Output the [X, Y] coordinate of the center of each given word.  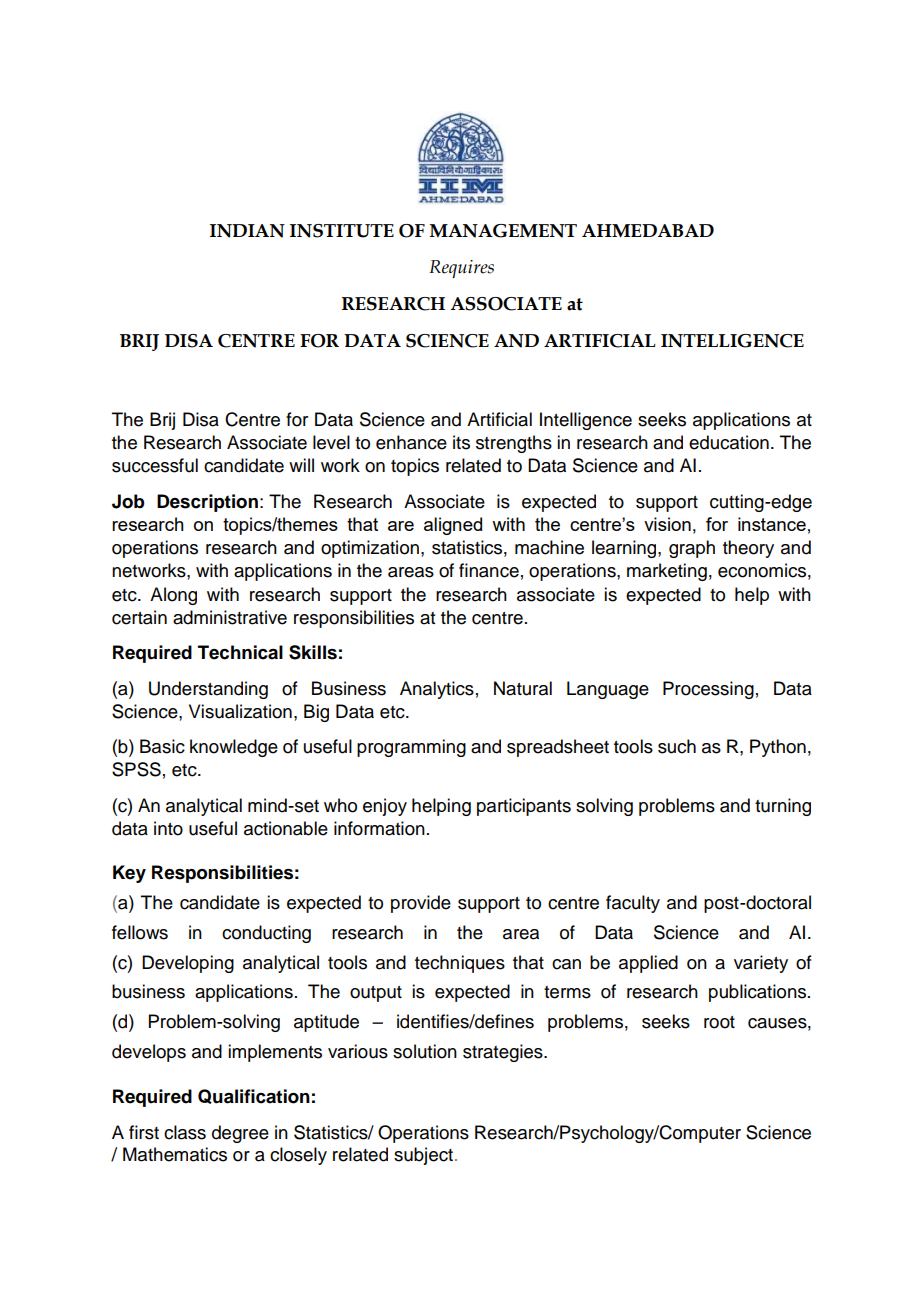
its [461, 442]
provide [421, 904]
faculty [633, 904]
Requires [461, 269]
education [729, 442]
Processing [708, 690]
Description [207, 503]
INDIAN [247, 231]
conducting [266, 934]
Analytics [437, 690]
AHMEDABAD [648, 231]
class [185, 1132]
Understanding [208, 690]
